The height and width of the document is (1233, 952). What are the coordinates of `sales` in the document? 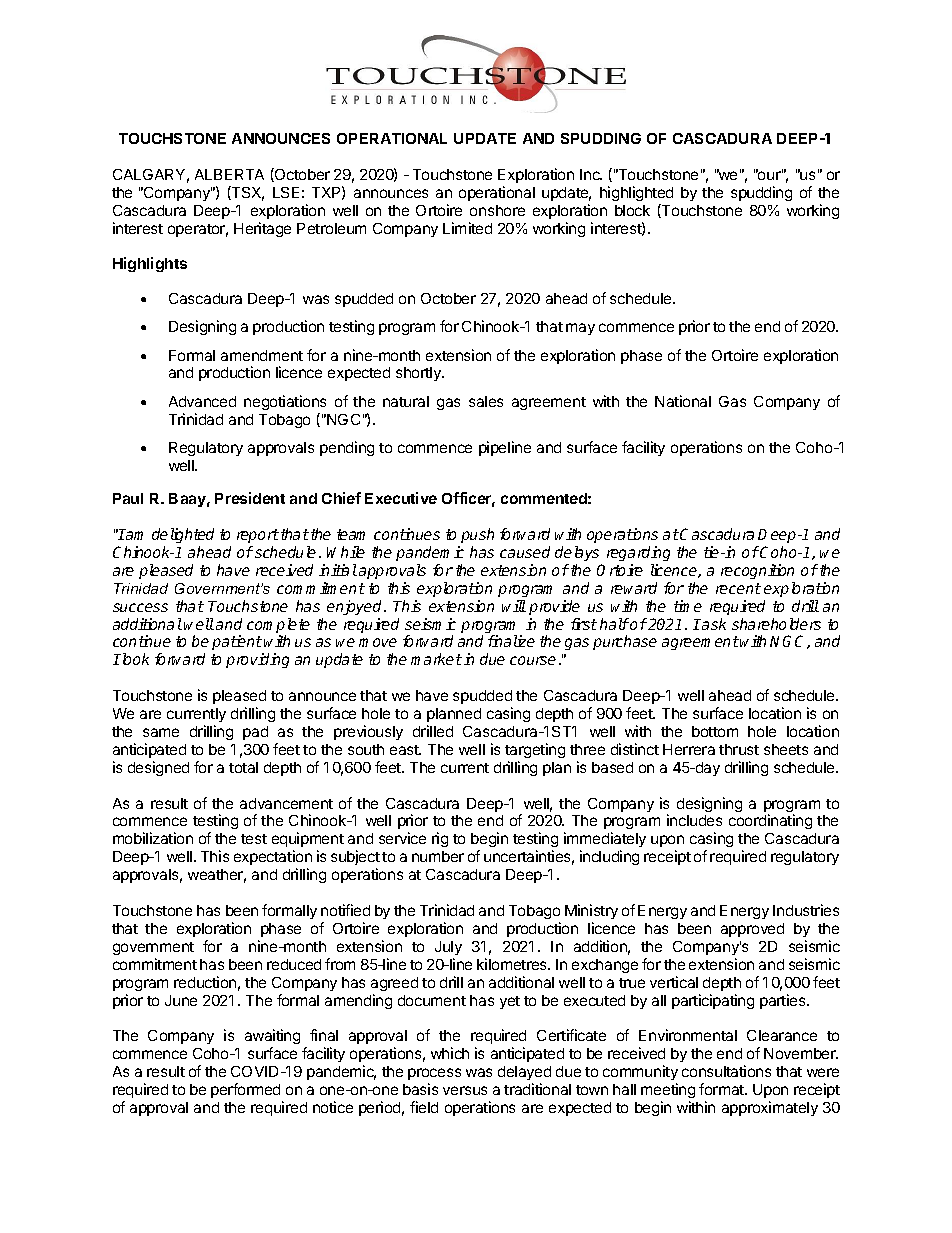 It's located at (486, 401).
